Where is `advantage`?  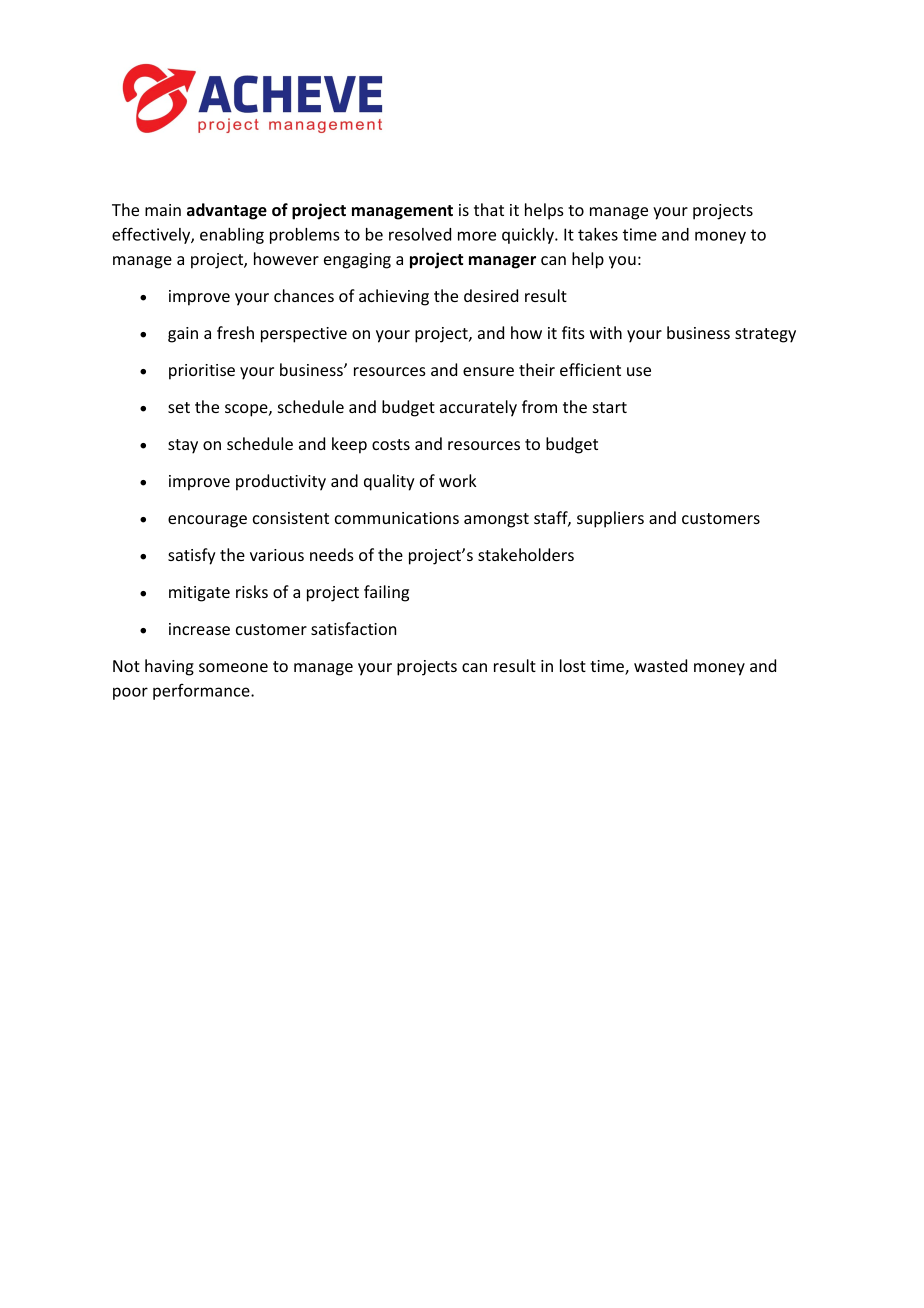 advantage is located at coordinates (227, 211).
